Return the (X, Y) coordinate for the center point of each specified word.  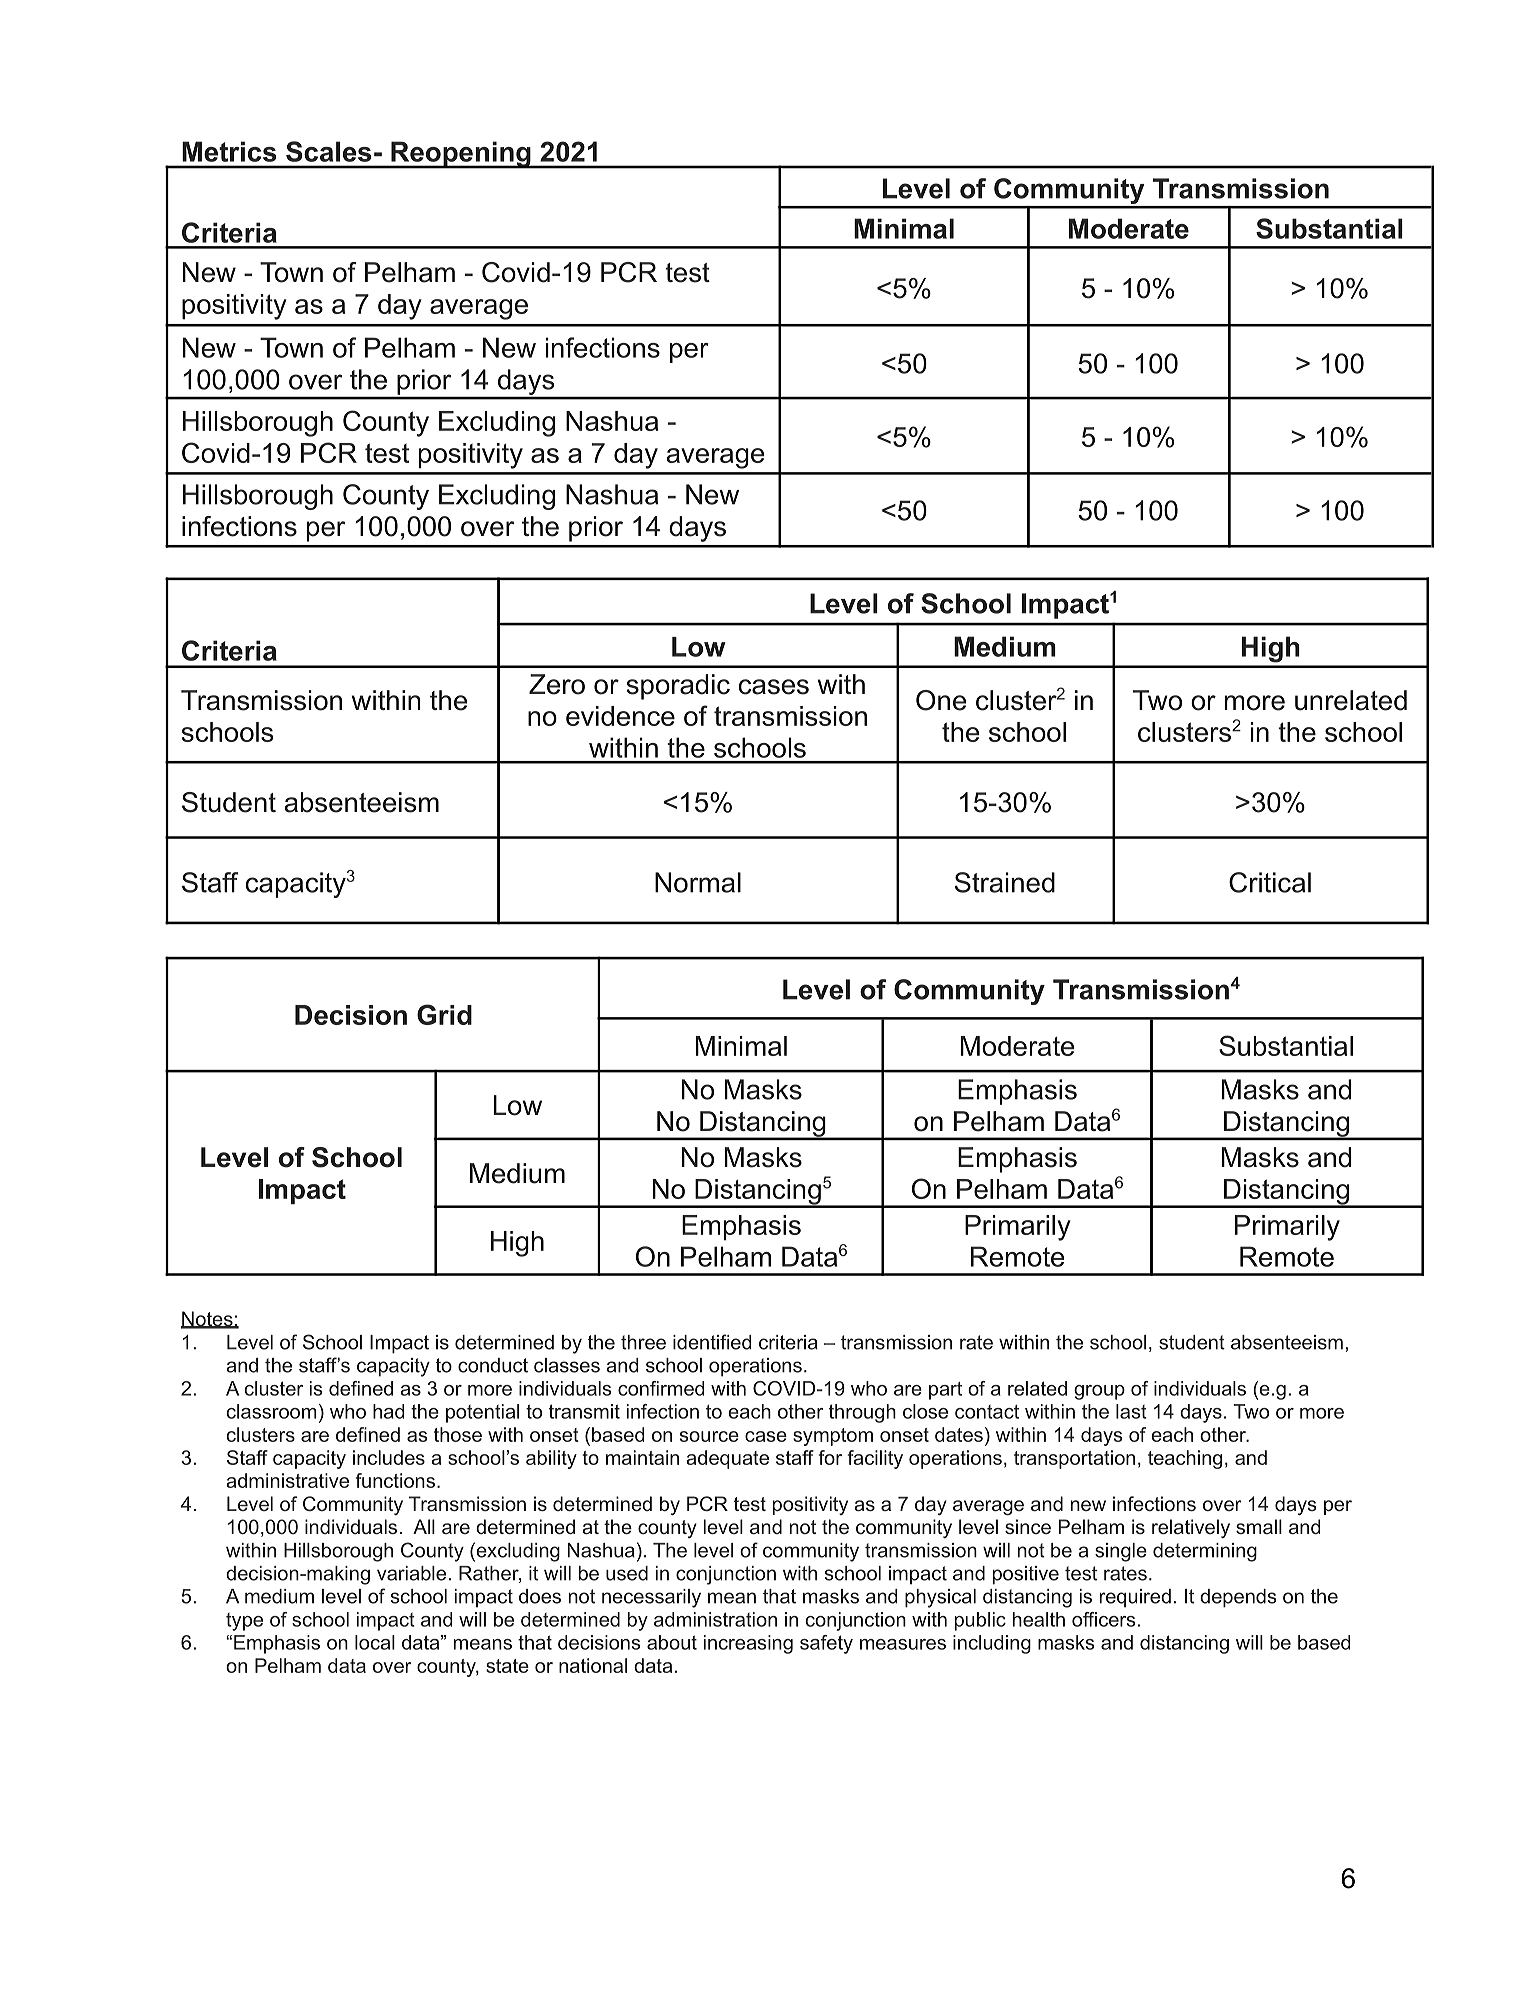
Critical (1270, 882)
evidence (620, 716)
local (375, 1642)
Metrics (229, 151)
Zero (557, 684)
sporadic (678, 687)
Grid (444, 1014)
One (941, 700)
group (1099, 1392)
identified (712, 1342)
